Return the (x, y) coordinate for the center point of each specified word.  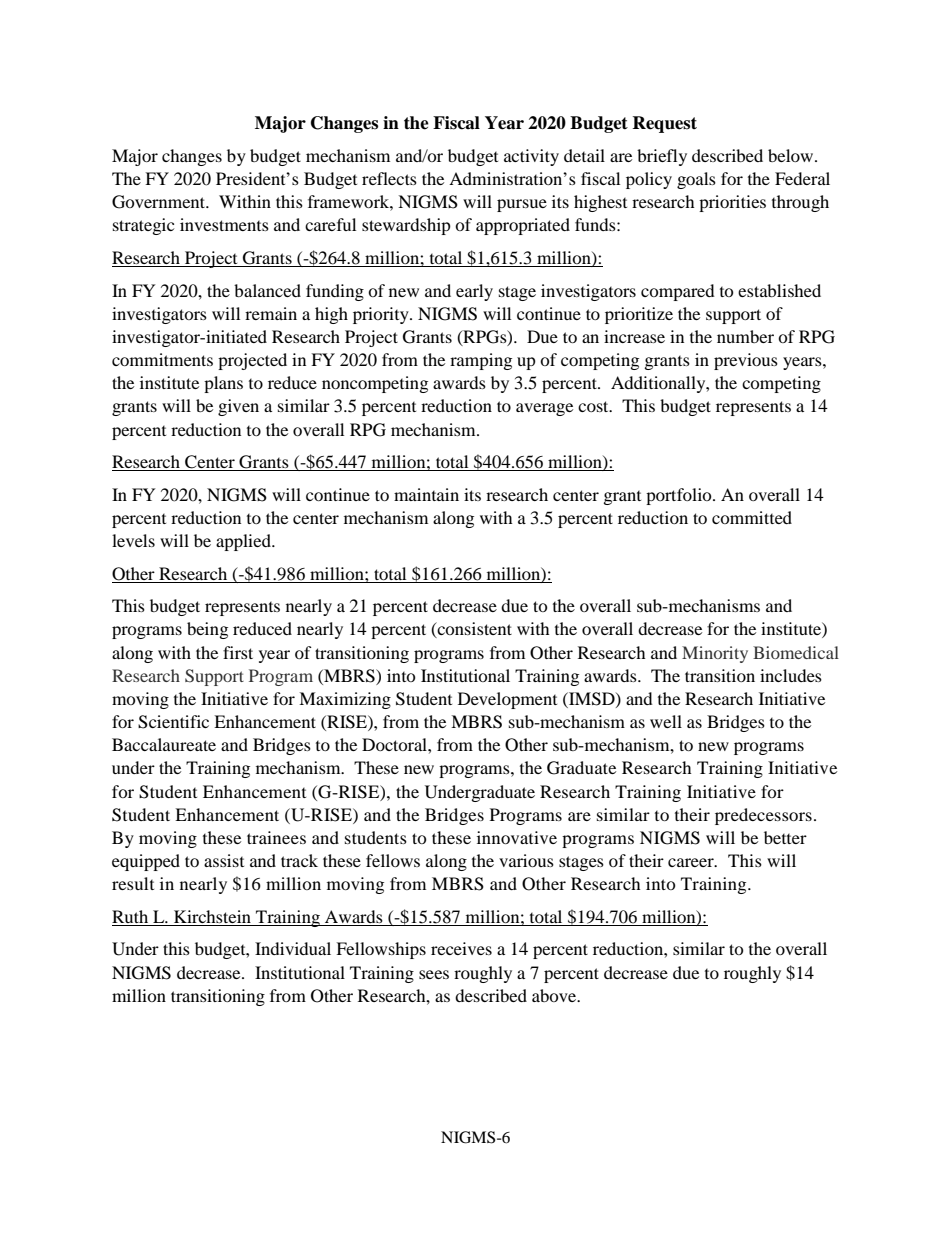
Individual (293, 948)
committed (752, 517)
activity (531, 157)
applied (244, 542)
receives (461, 948)
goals (696, 180)
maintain (426, 494)
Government (160, 202)
